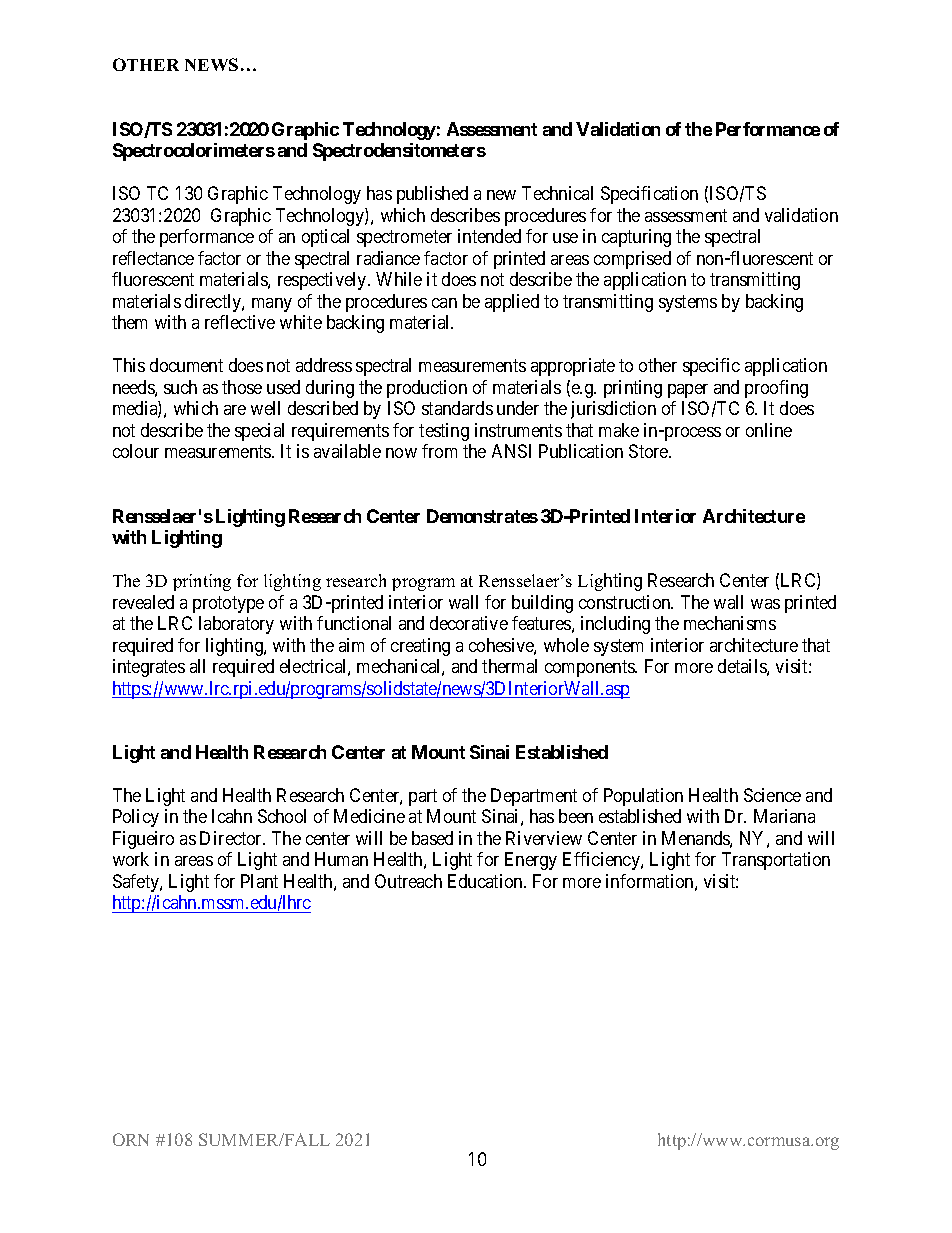  What do you see at coordinates (590, 668) in the image?
I see `components` at bounding box center [590, 668].
